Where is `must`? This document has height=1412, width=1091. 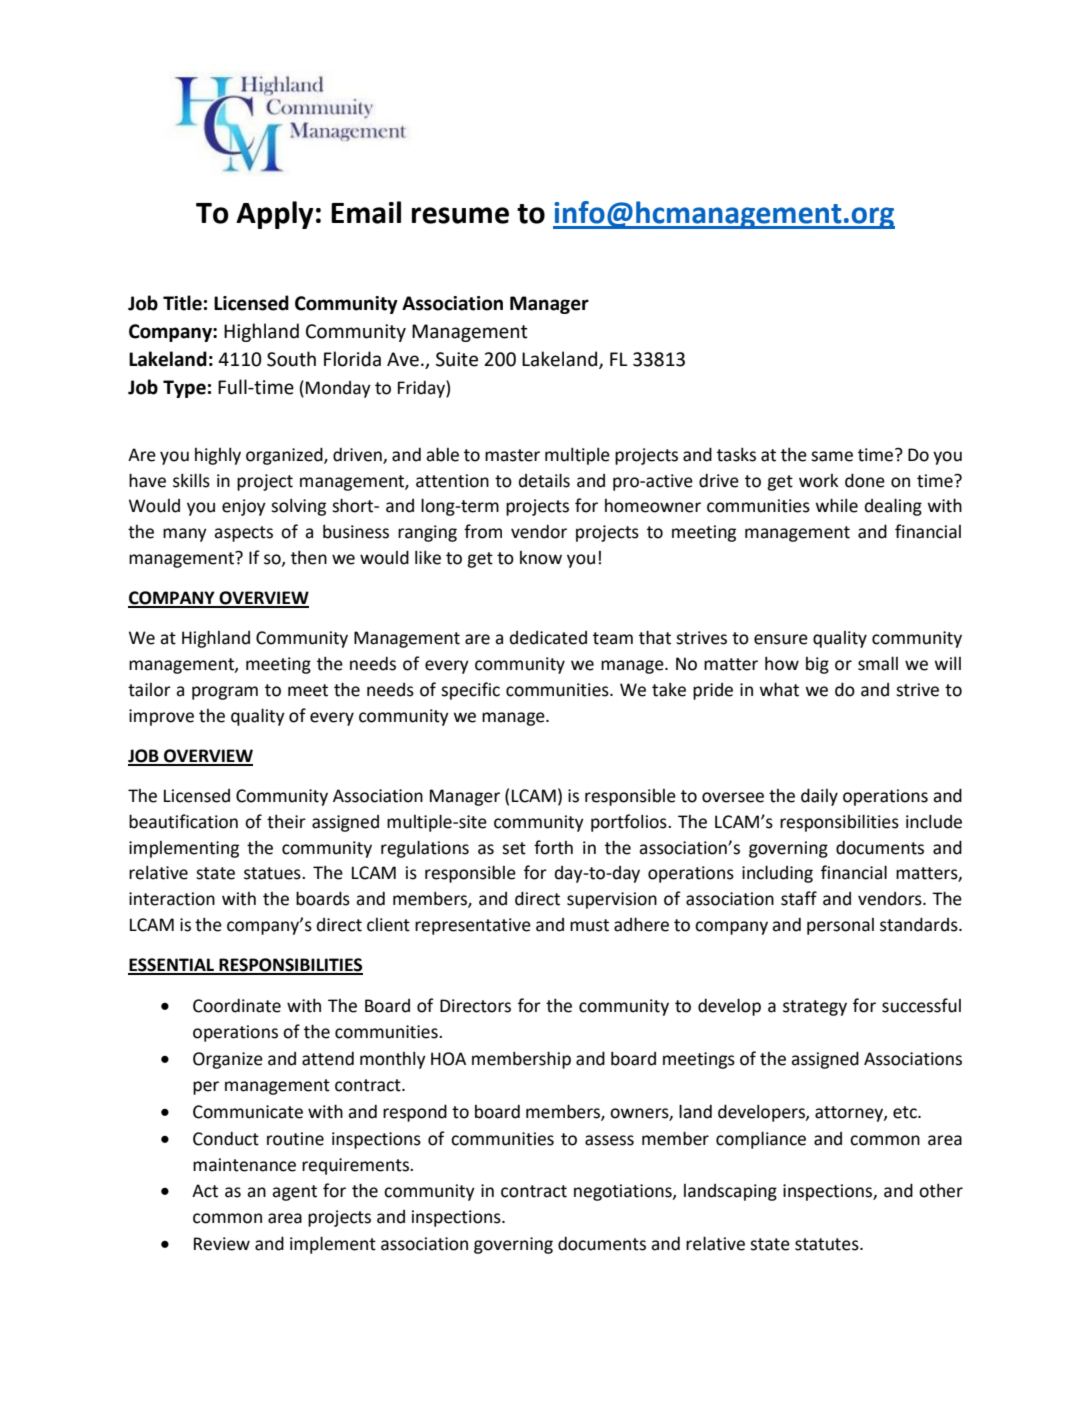
must is located at coordinates (589, 925).
